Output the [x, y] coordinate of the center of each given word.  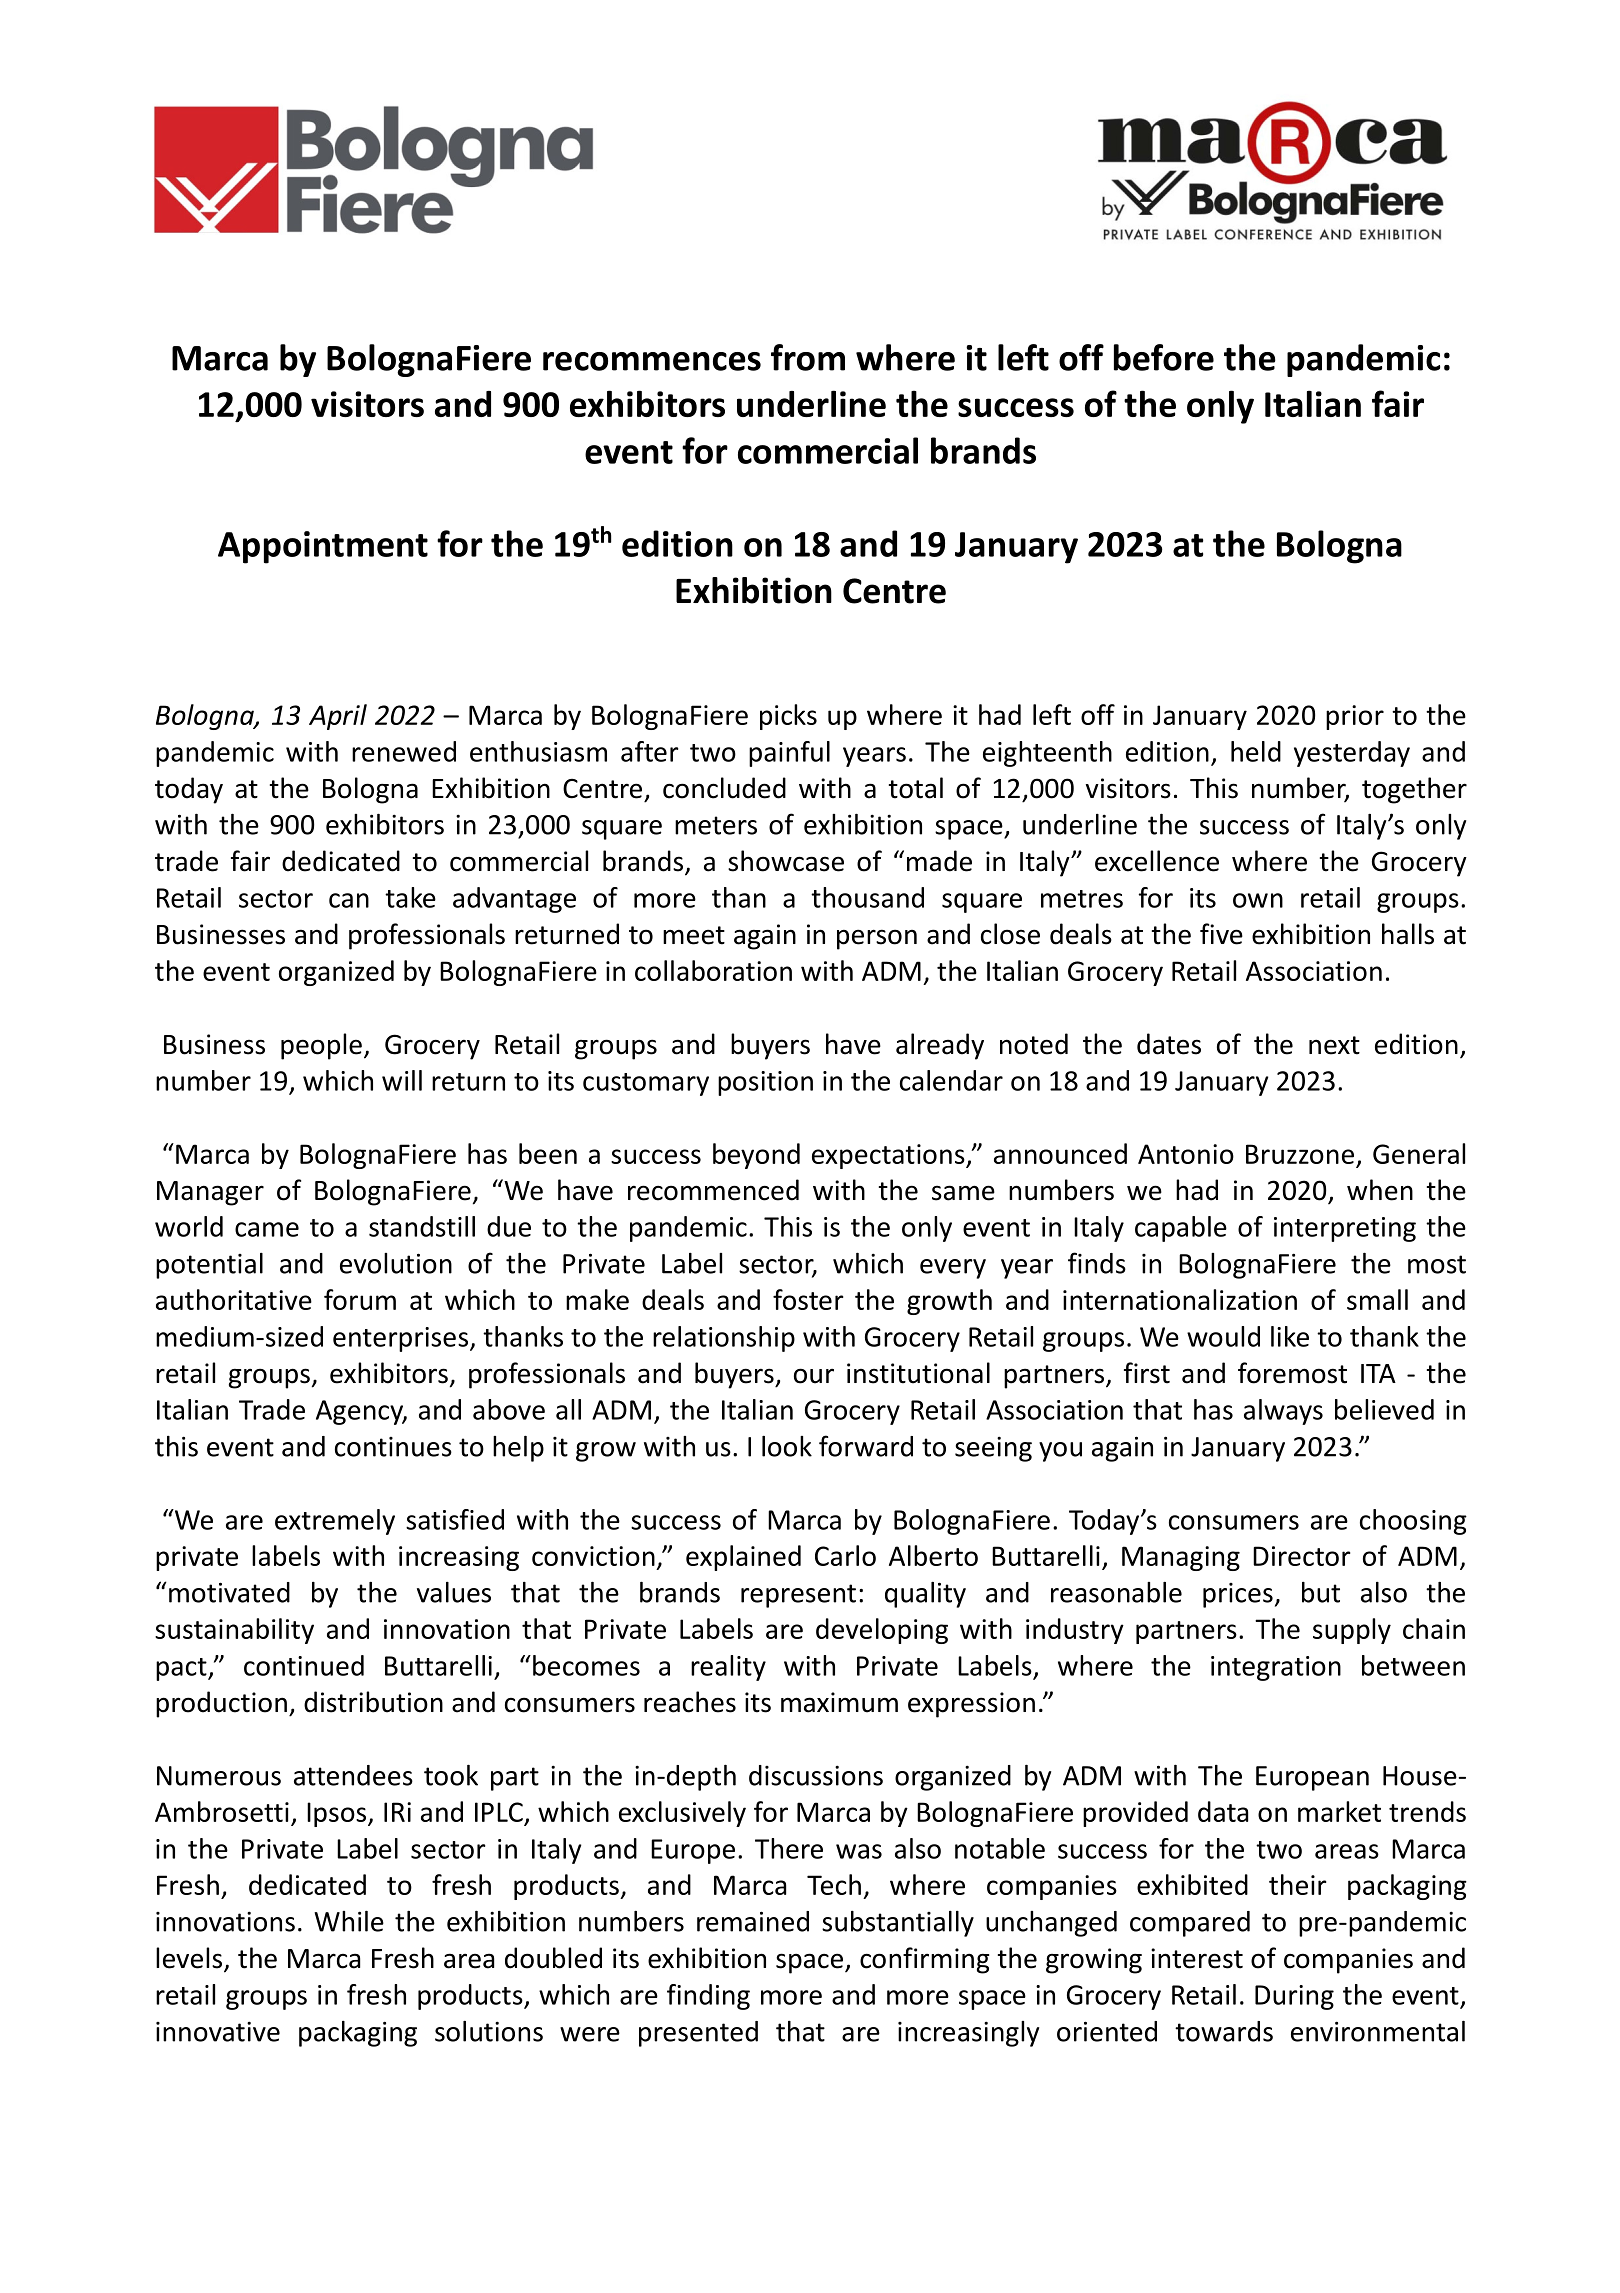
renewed [404, 751]
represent [798, 1596]
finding [708, 1997]
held [1256, 751]
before [1164, 357]
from [808, 357]
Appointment [323, 547]
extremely [335, 1522]
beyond [756, 1156]
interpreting [1345, 1229]
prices [1238, 1595]
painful [789, 754]
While [349, 1921]
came [267, 1229]
